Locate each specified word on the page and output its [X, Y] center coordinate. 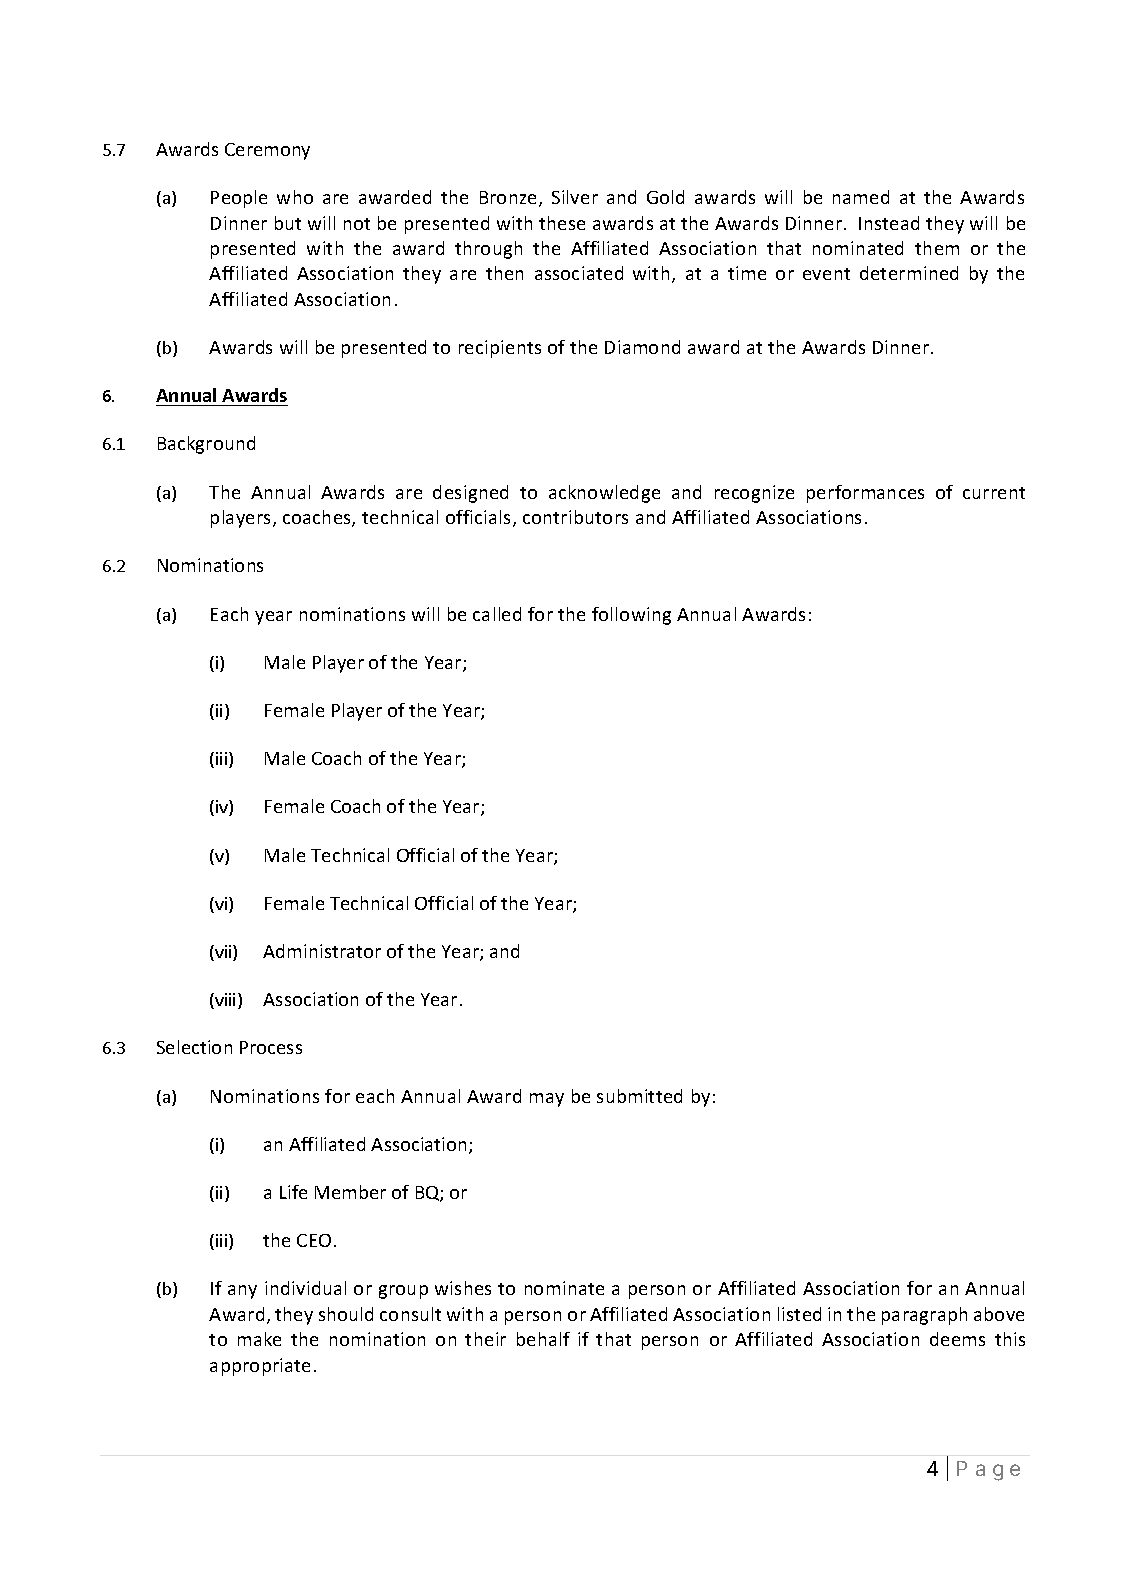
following [631, 616]
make [259, 1339]
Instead [889, 223]
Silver [575, 197]
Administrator [322, 951]
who [295, 197]
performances [865, 494]
